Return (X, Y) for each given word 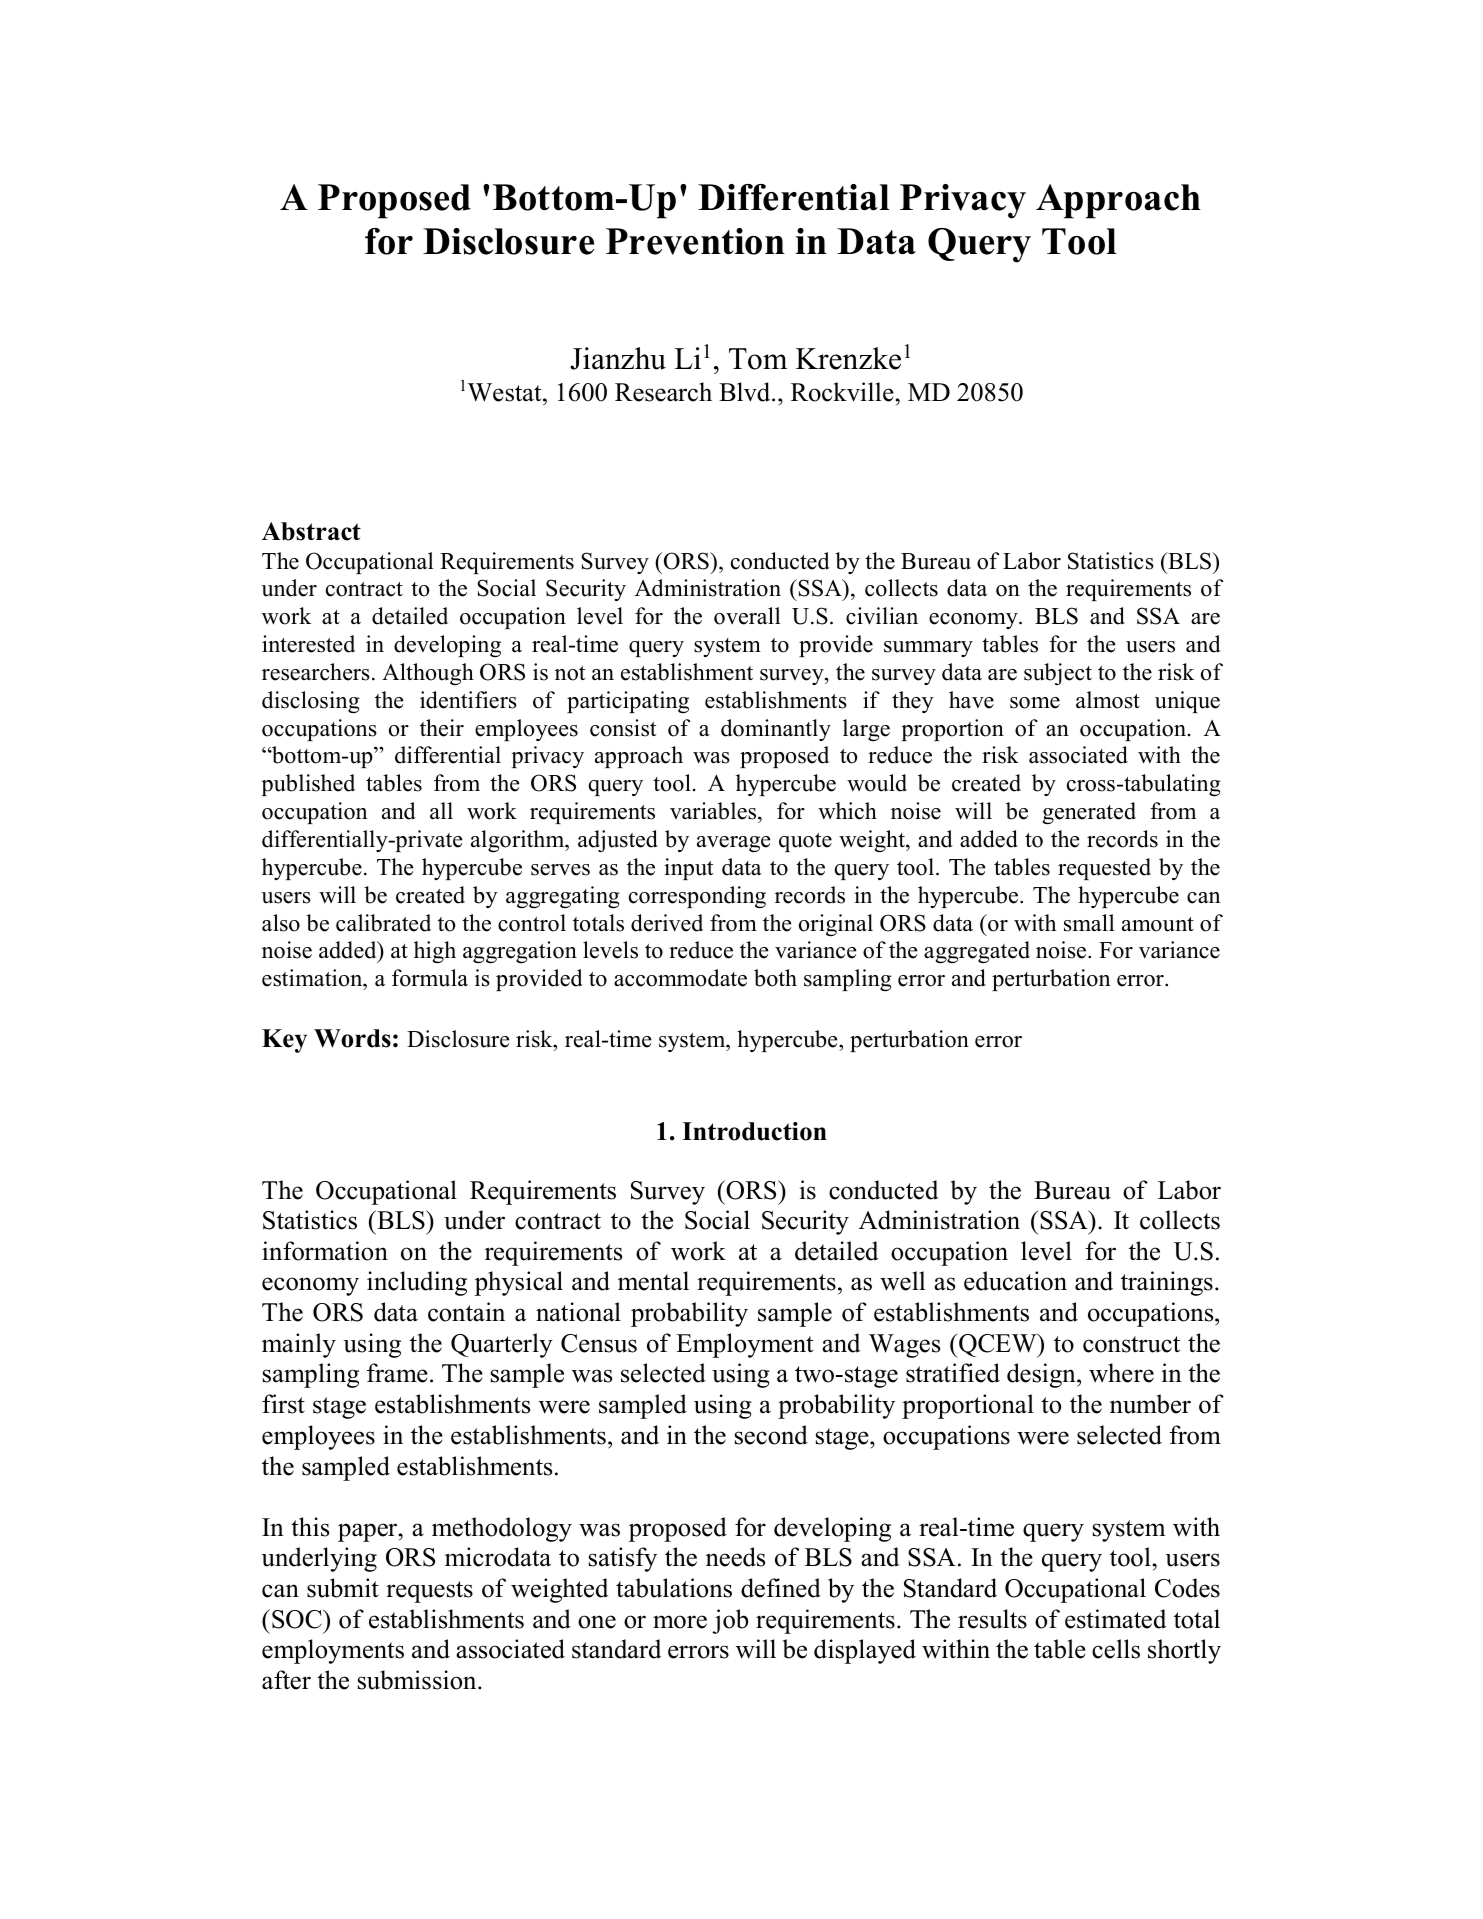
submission (418, 1680)
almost (1108, 700)
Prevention (695, 241)
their (442, 728)
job (730, 1621)
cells (1116, 1649)
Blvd (746, 392)
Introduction (754, 1131)
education (1015, 1281)
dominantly (776, 730)
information (325, 1251)
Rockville (843, 392)
